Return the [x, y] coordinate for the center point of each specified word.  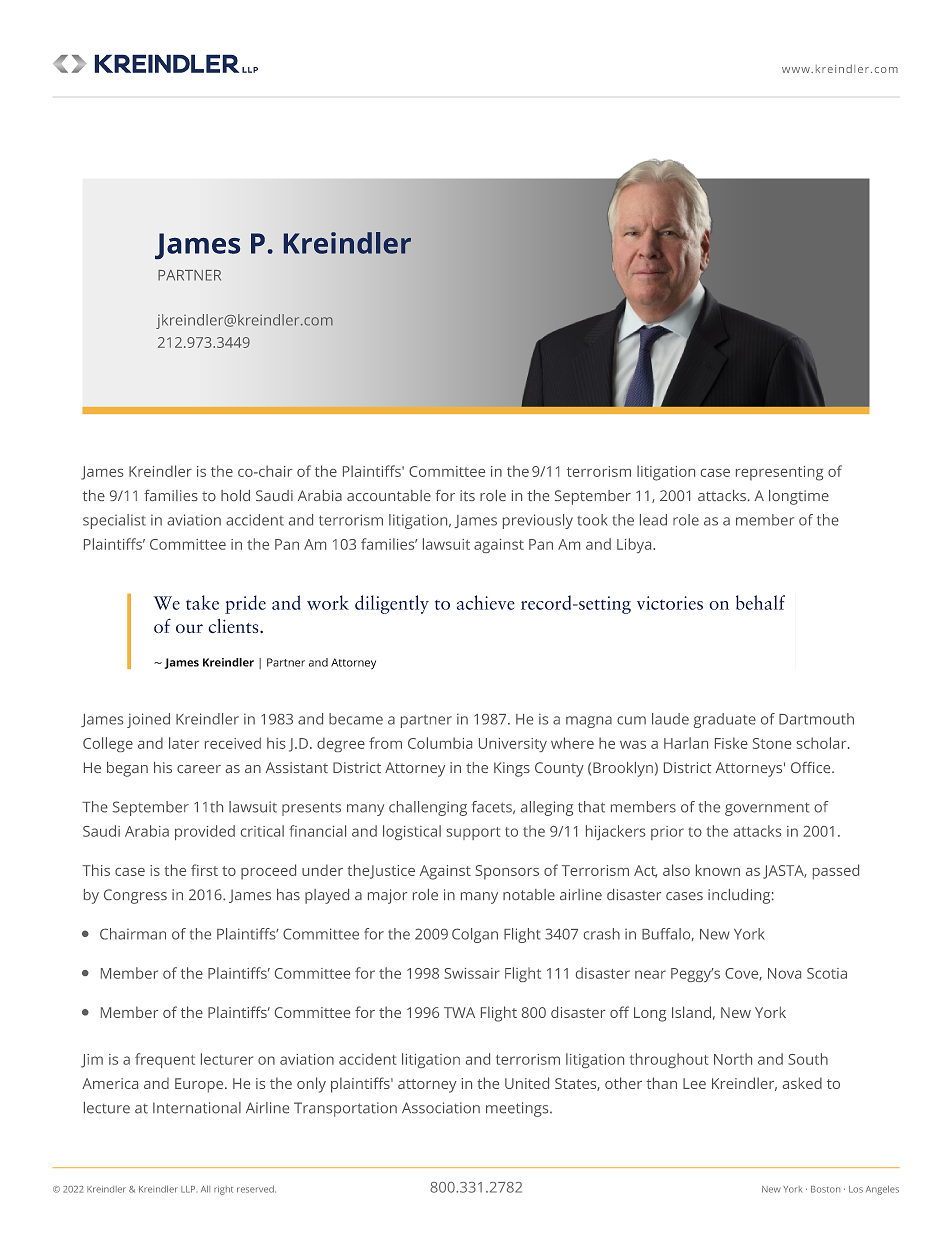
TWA [459, 1012]
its [467, 495]
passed [836, 872]
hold [235, 495]
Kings [512, 769]
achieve [486, 602]
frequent [165, 1060]
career [199, 769]
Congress [135, 896]
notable [529, 894]
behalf [760, 602]
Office [812, 767]
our [189, 629]
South [808, 1059]
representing [779, 473]
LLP [188, 1189]
